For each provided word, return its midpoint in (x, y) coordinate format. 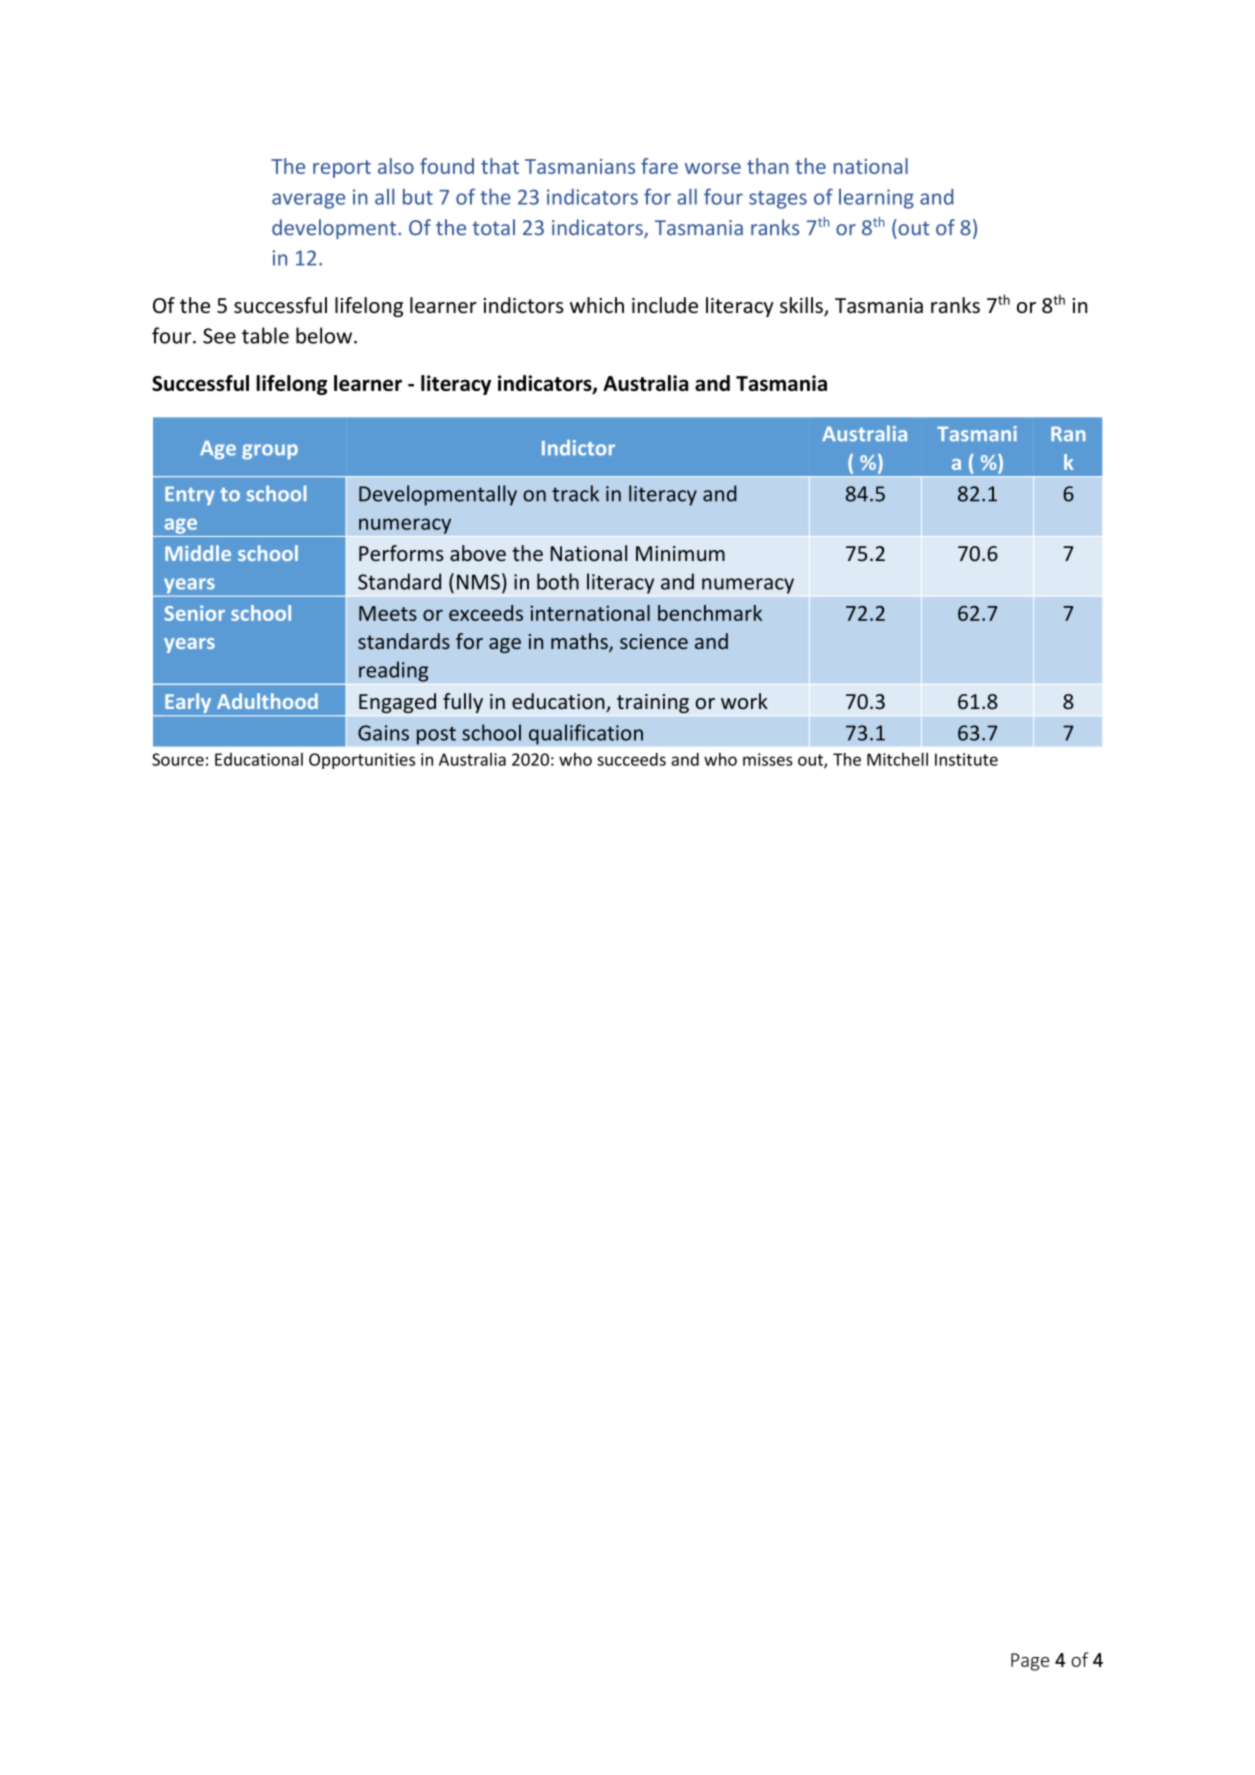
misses (768, 759)
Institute (966, 759)
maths (580, 642)
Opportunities (362, 761)
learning (876, 199)
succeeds (631, 759)
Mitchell (897, 759)
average (308, 201)
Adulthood (267, 701)
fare (659, 166)
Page (1030, 1662)
